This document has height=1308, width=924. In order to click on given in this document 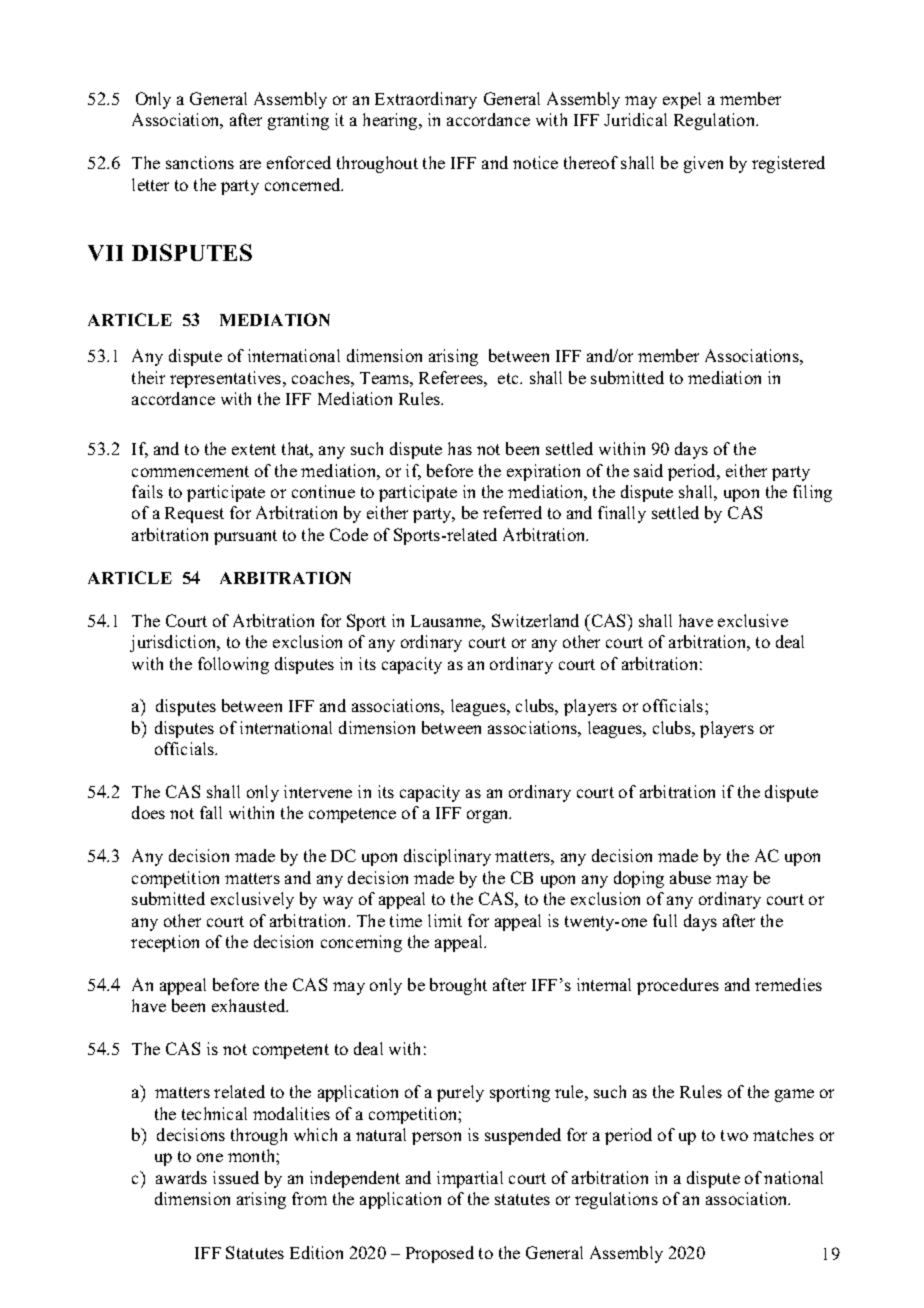, I will do `click(703, 164)`.
